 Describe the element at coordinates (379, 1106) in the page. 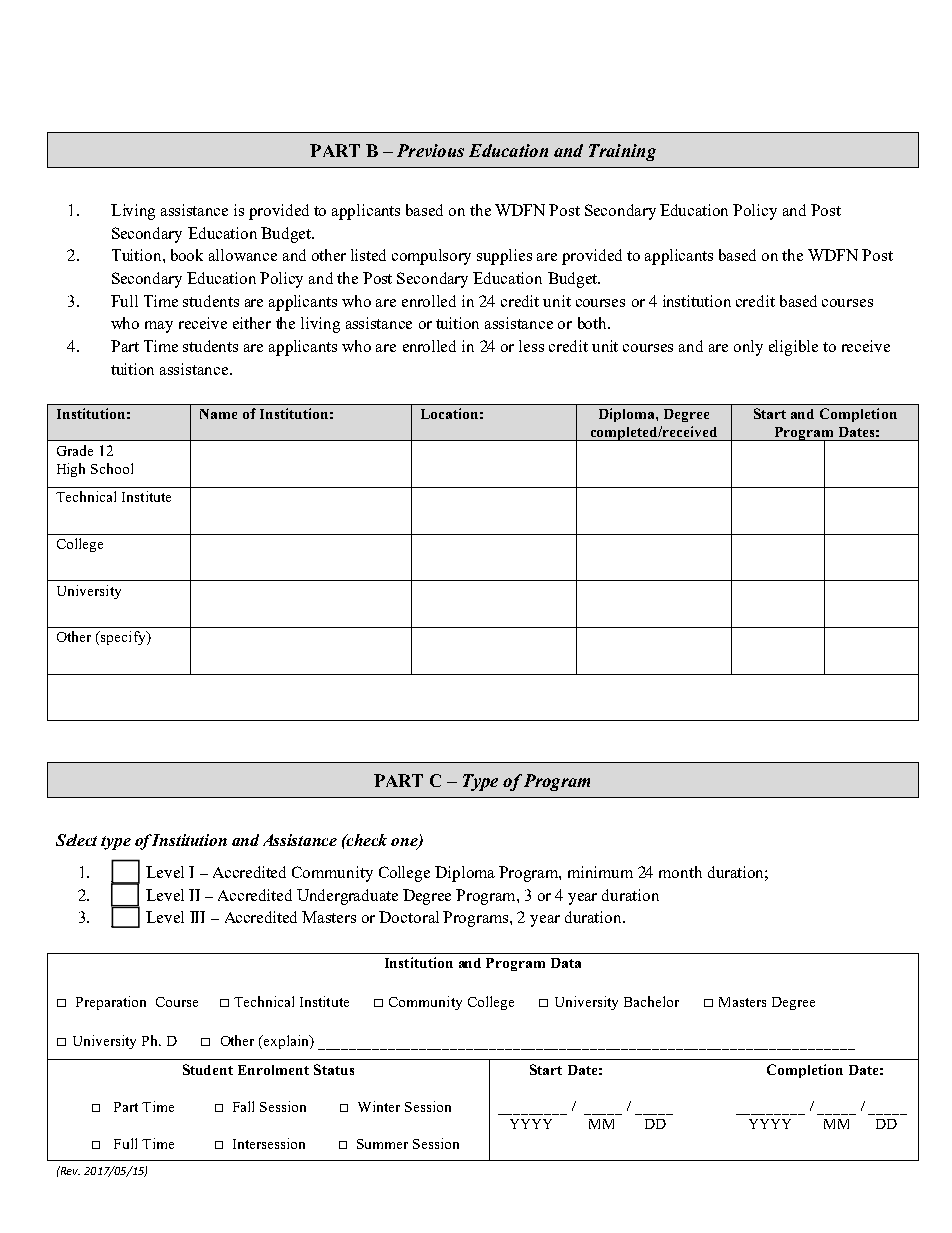

I see `Winter` at that location.
